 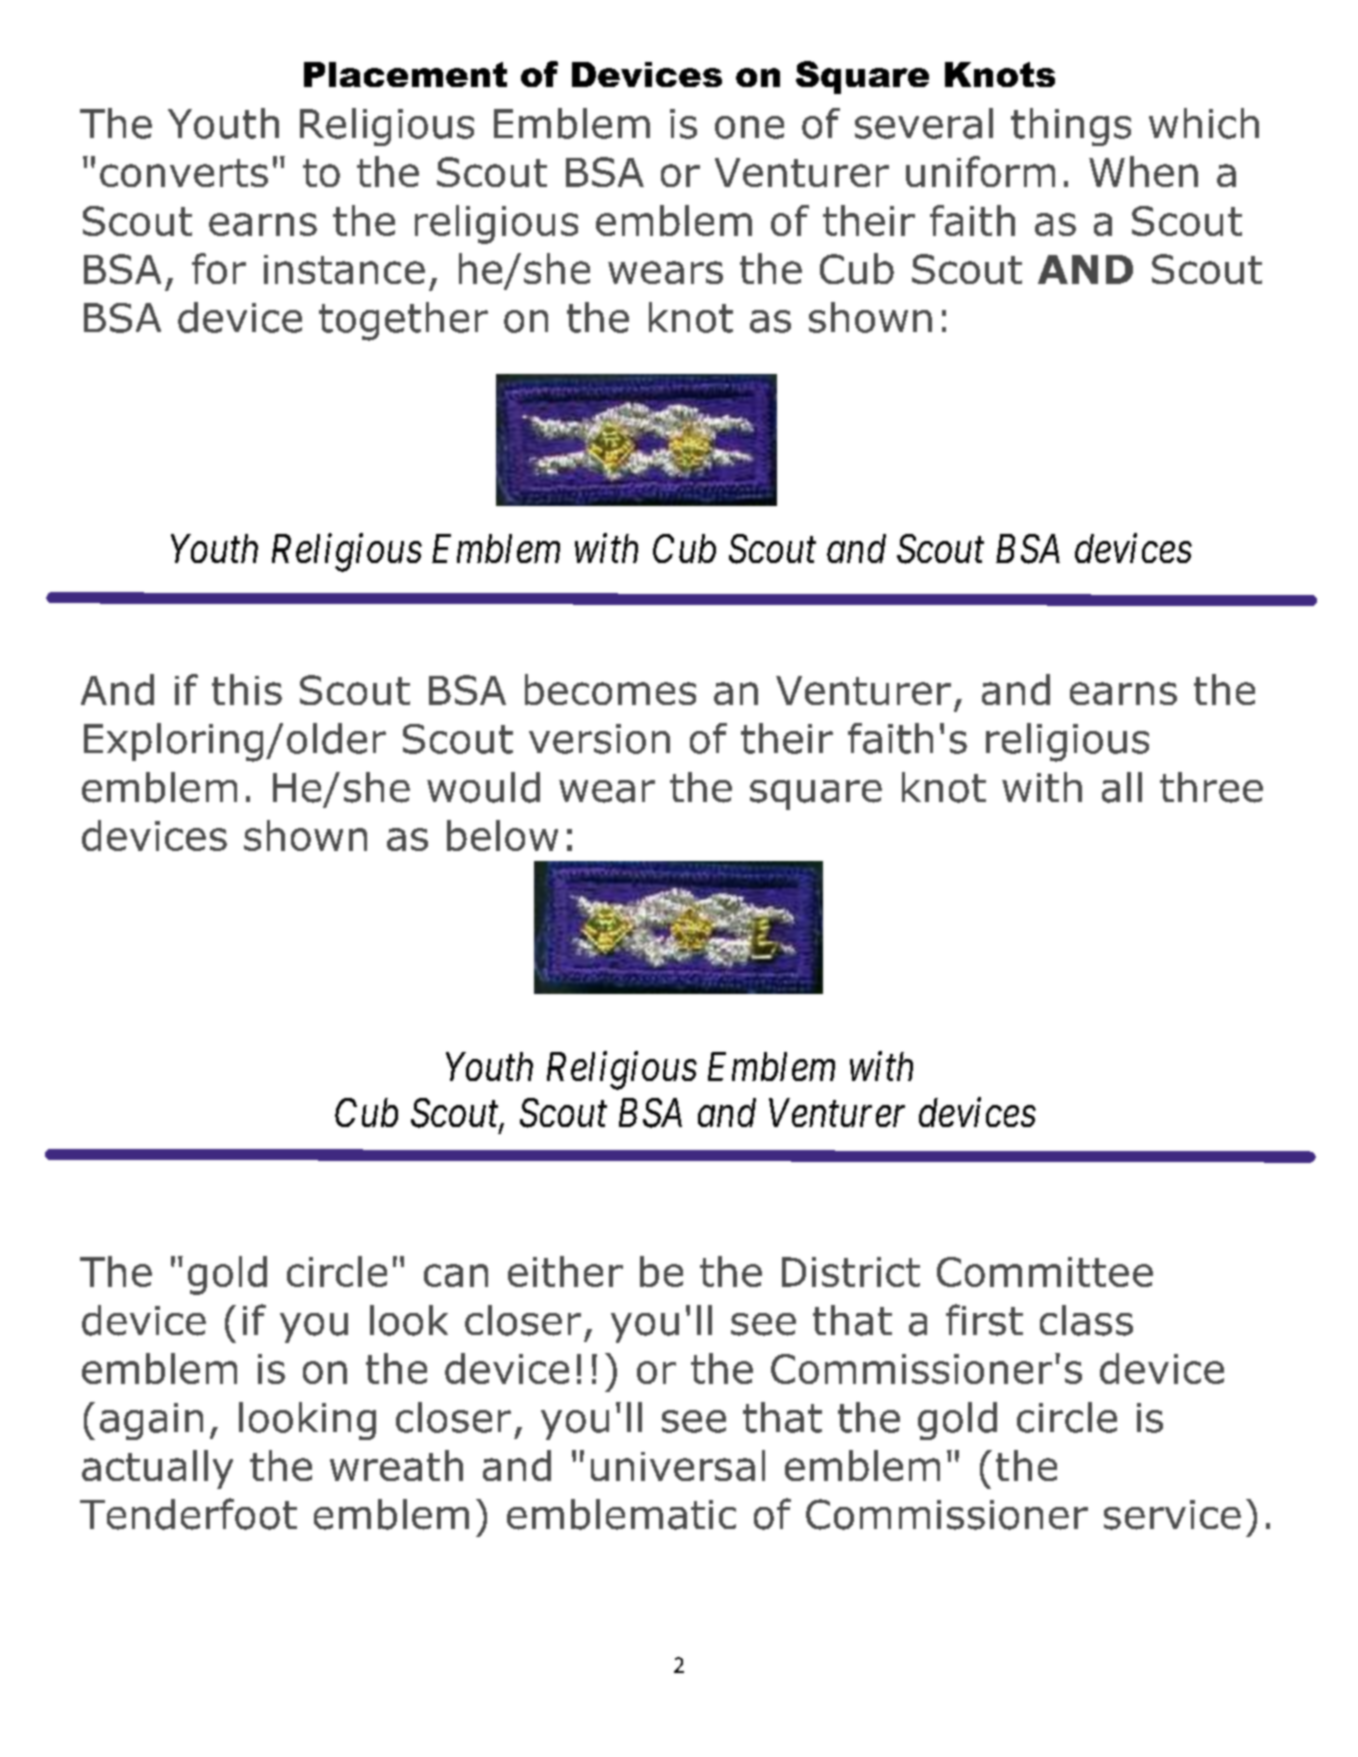 I want to click on converts, so click(x=184, y=173).
